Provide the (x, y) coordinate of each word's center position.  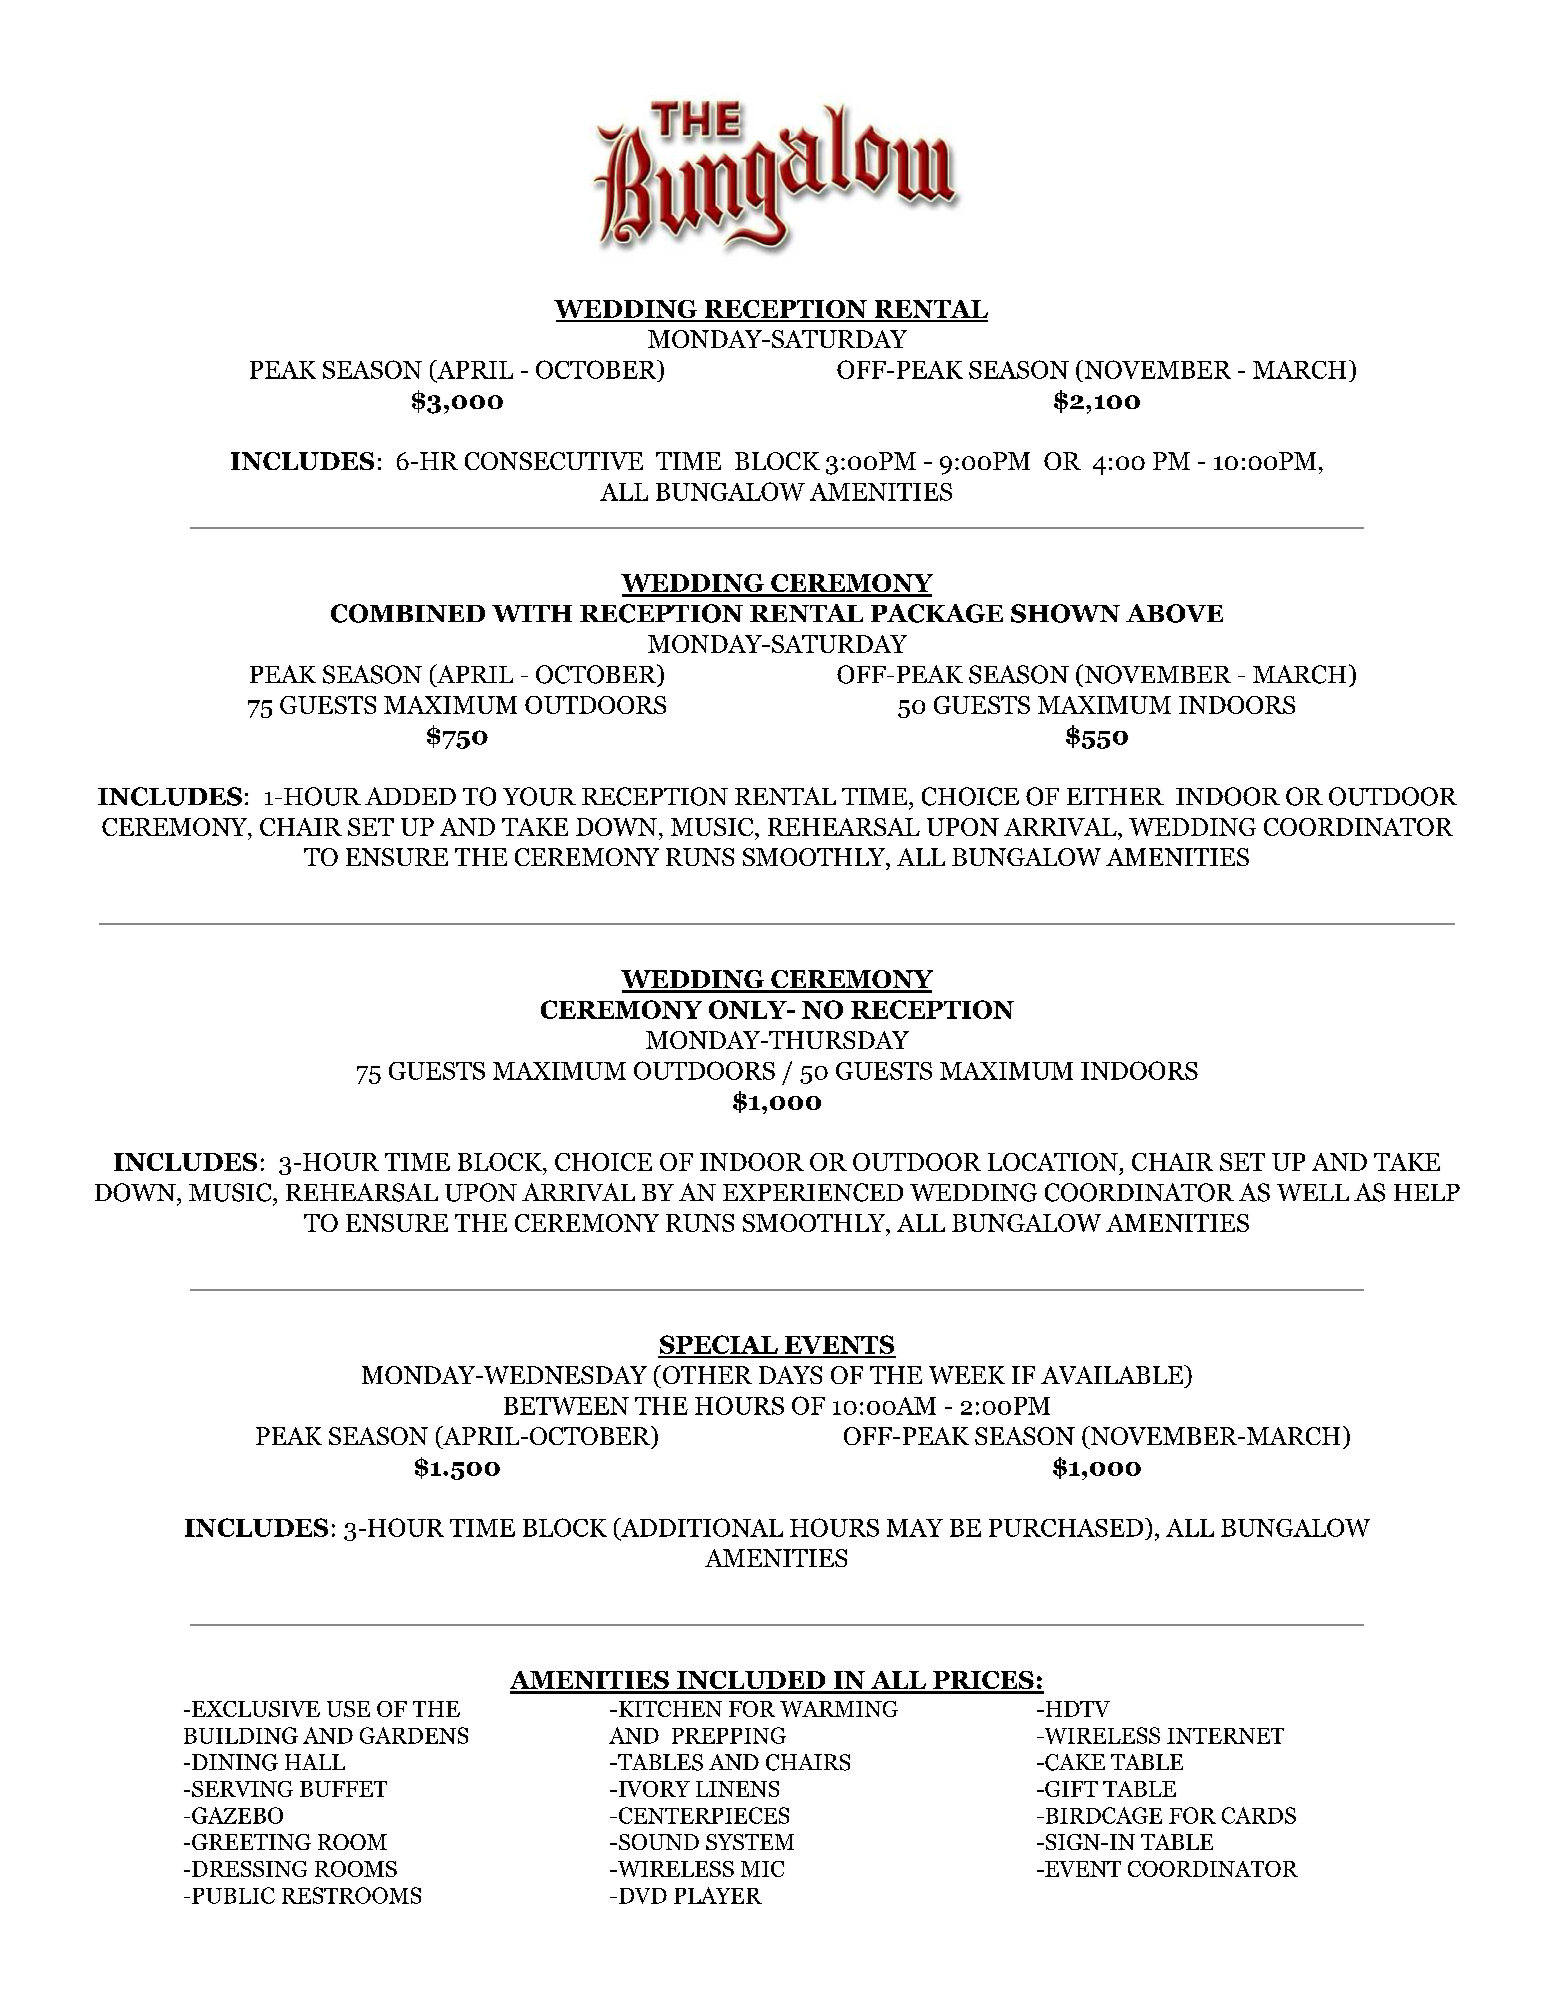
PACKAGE (937, 613)
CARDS (1259, 1815)
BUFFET (343, 1789)
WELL (1313, 1192)
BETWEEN (566, 1406)
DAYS (790, 1375)
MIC (762, 1869)
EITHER (1115, 796)
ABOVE (1174, 613)
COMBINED (408, 613)
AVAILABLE (1113, 1374)
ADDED (410, 796)
